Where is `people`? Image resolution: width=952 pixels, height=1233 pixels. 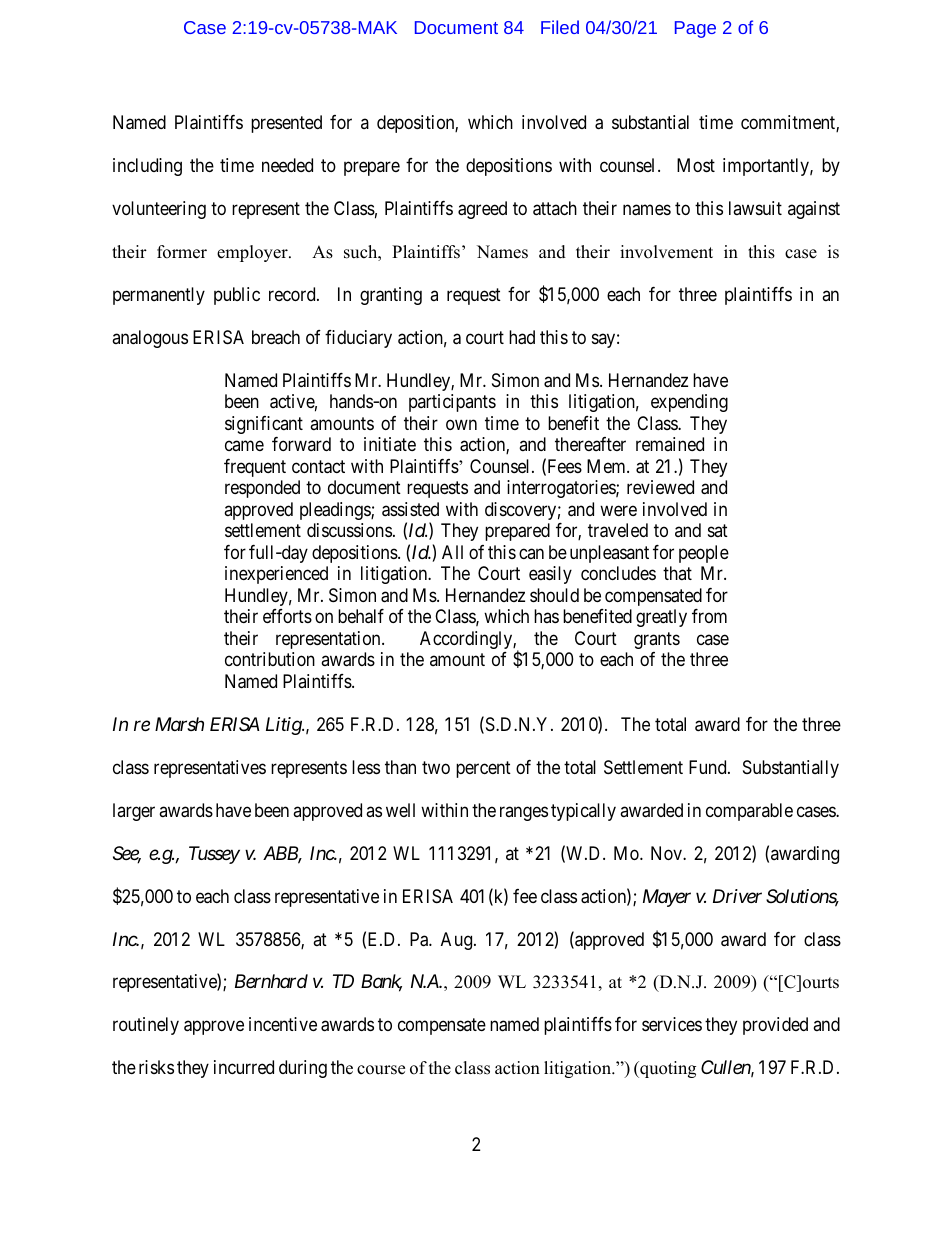
people is located at coordinates (704, 554).
